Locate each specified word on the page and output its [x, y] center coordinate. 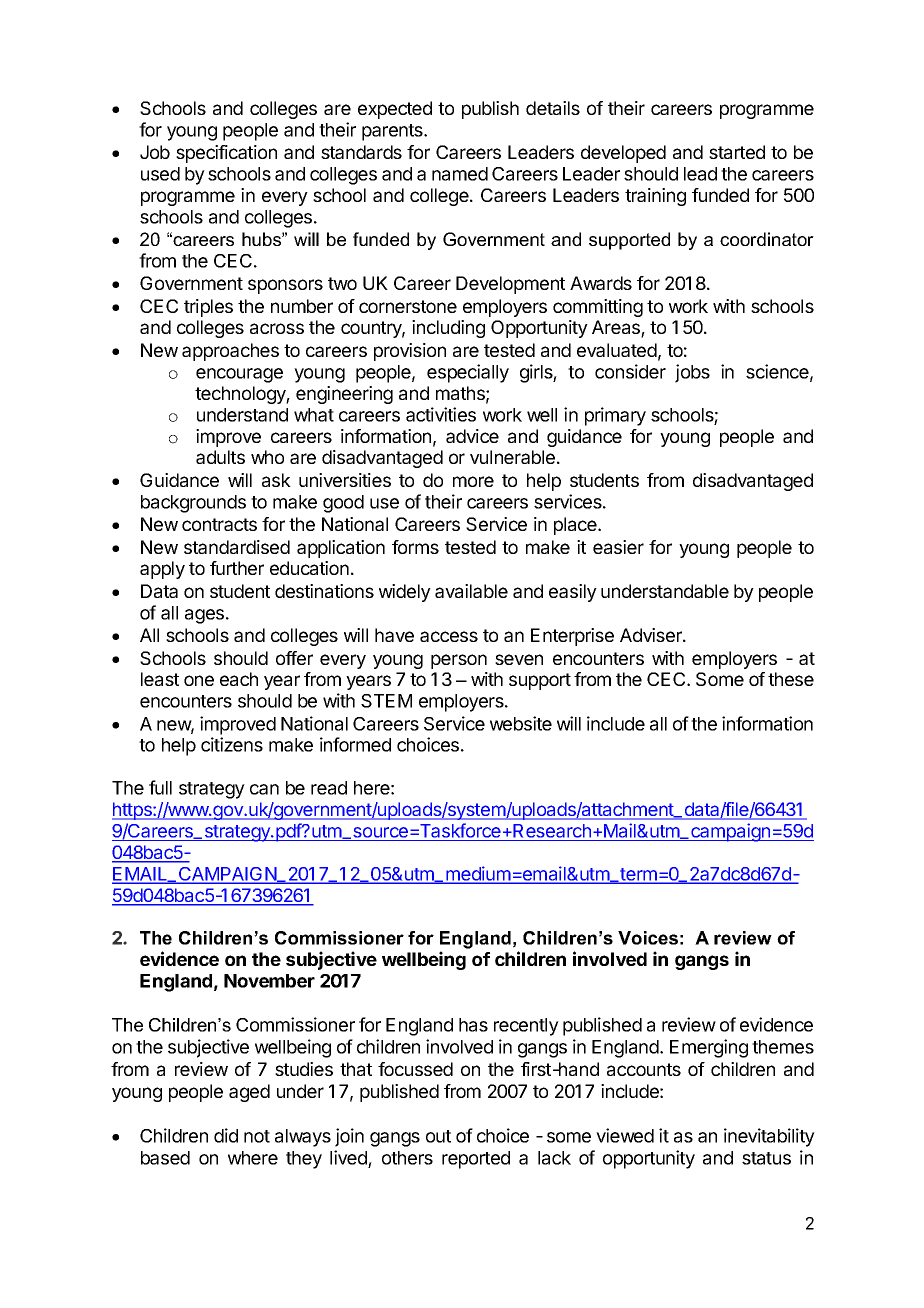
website [521, 723]
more [473, 481]
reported [476, 1160]
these [791, 679]
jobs [692, 373]
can [264, 789]
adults [220, 457]
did [226, 1135]
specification [226, 154]
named [460, 174]
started [737, 152]
